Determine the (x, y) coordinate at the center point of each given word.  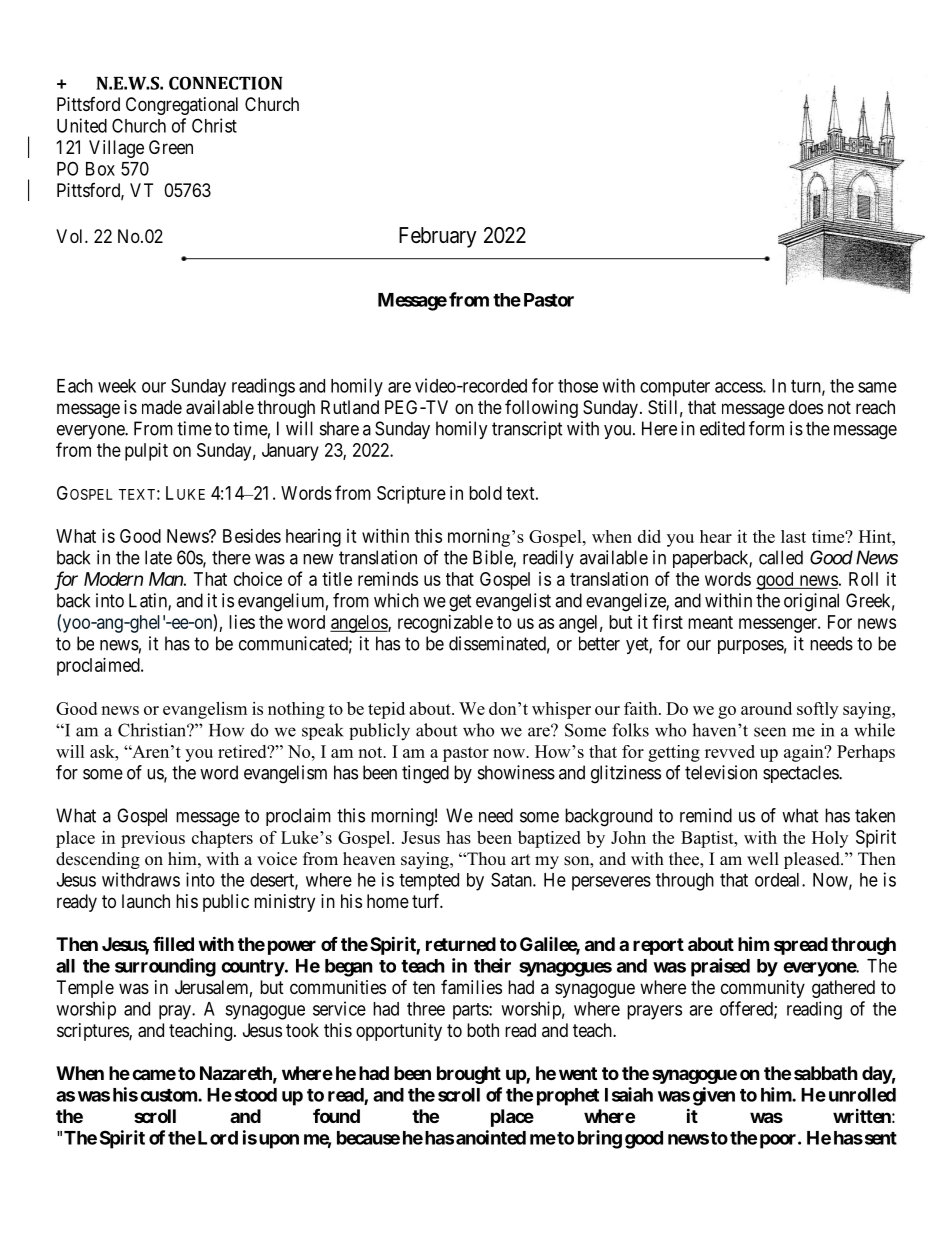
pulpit (146, 452)
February (438, 237)
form (766, 428)
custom (169, 1095)
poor (779, 1141)
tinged (425, 774)
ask (103, 751)
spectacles (801, 774)
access (739, 387)
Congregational (182, 106)
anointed (491, 1137)
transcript (527, 430)
